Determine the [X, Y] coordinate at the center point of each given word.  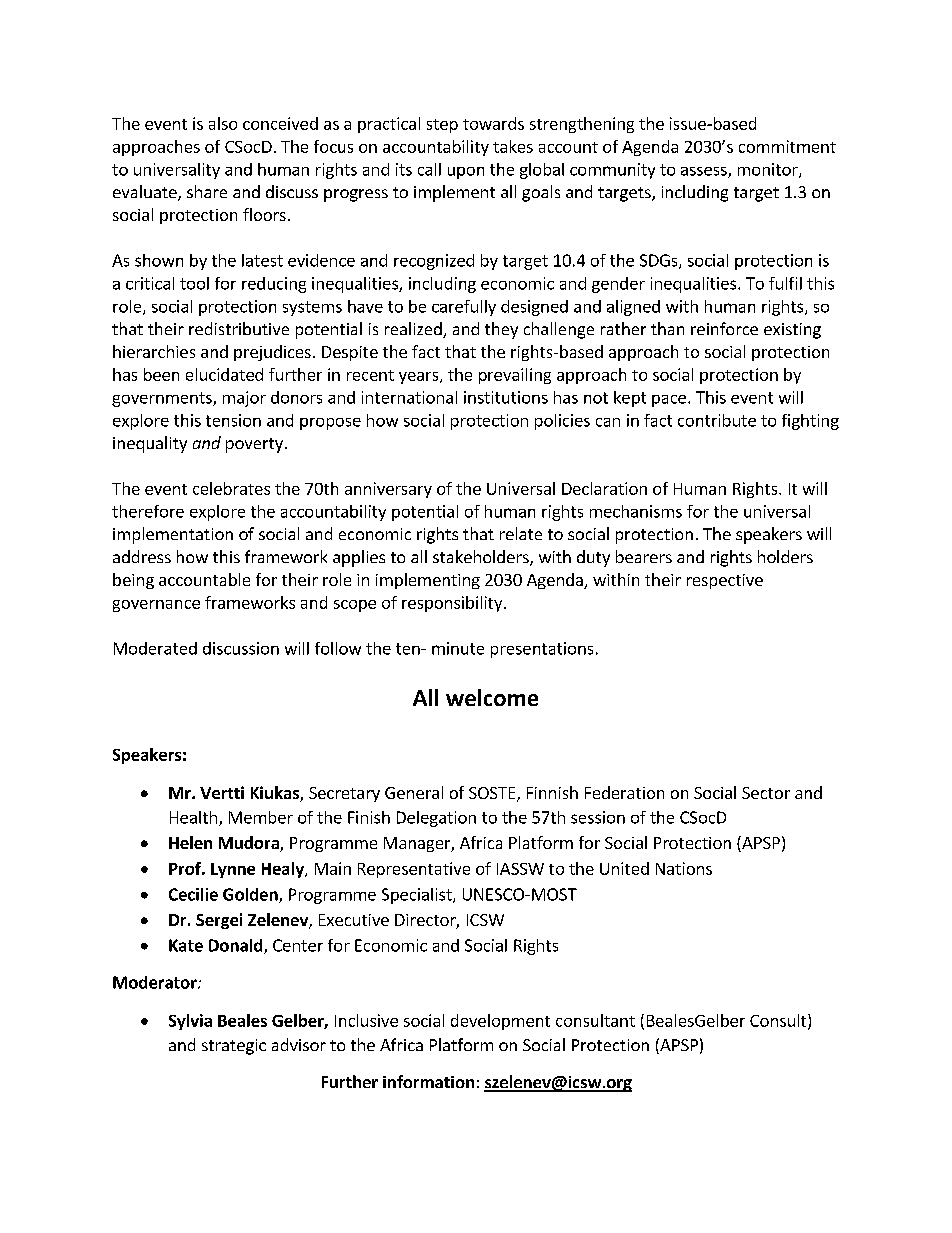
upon [466, 173]
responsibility [453, 604]
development [500, 1022]
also [223, 123]
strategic [234, 1047]
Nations [684, 868]
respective [725, 581]
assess [705, 172]
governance [156, 606]
